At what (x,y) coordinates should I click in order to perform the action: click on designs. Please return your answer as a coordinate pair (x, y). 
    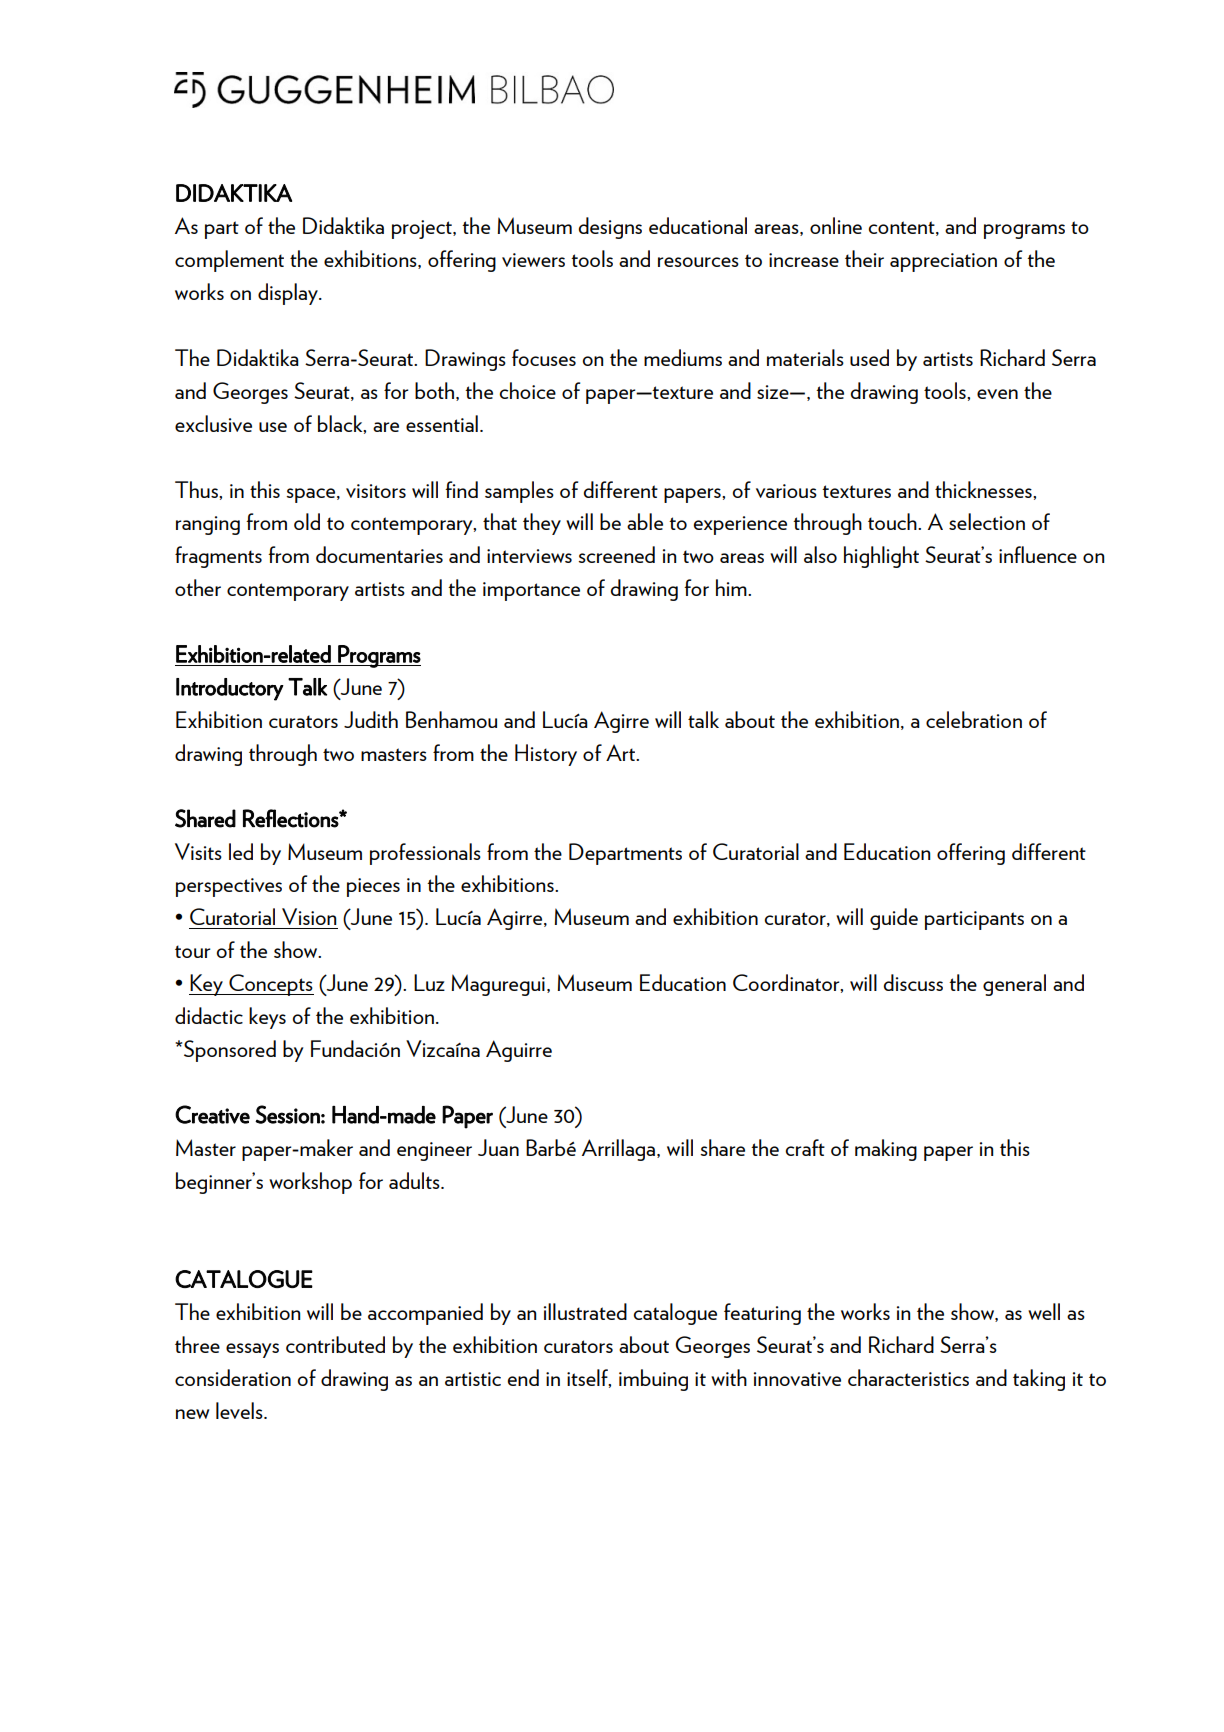
    Looking at the image, I should click on (610, 228).
